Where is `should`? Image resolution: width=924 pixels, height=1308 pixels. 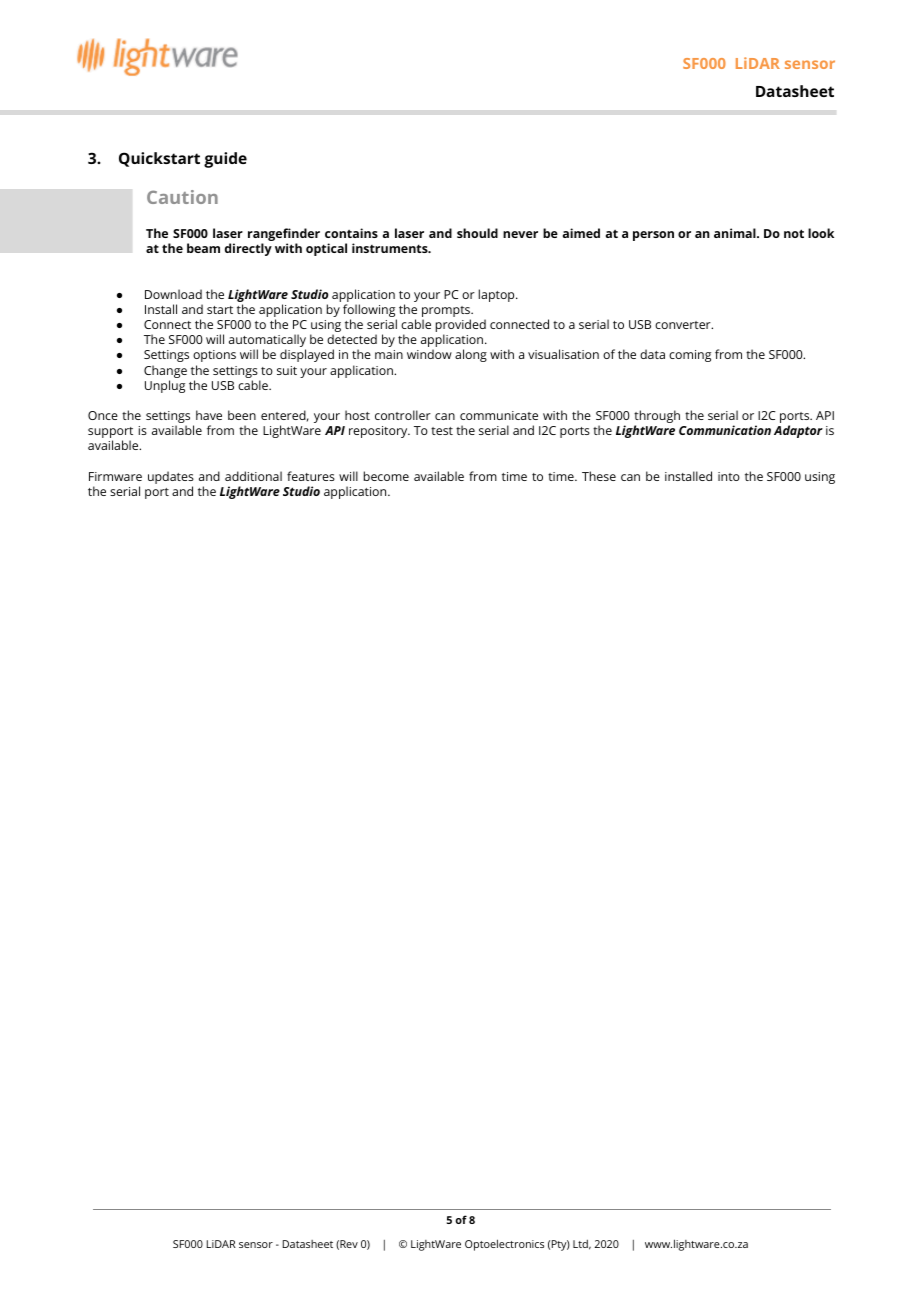
should is located at coordinates (477, 233).
